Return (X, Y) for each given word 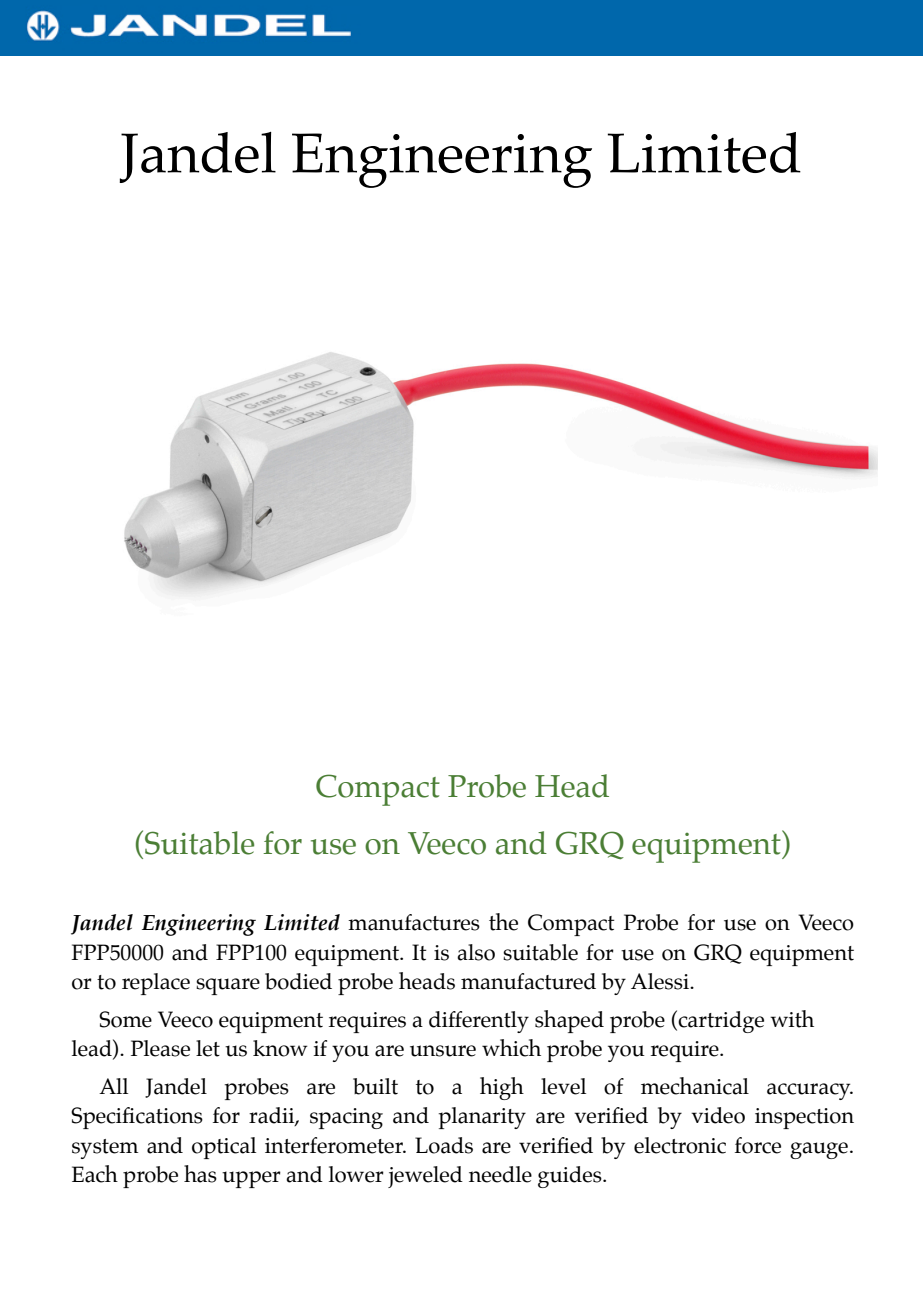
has (200, 1174)
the (503, 922)
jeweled (425, 1177)
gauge (819, 1150)
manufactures (414, 922)
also (476, 952)
